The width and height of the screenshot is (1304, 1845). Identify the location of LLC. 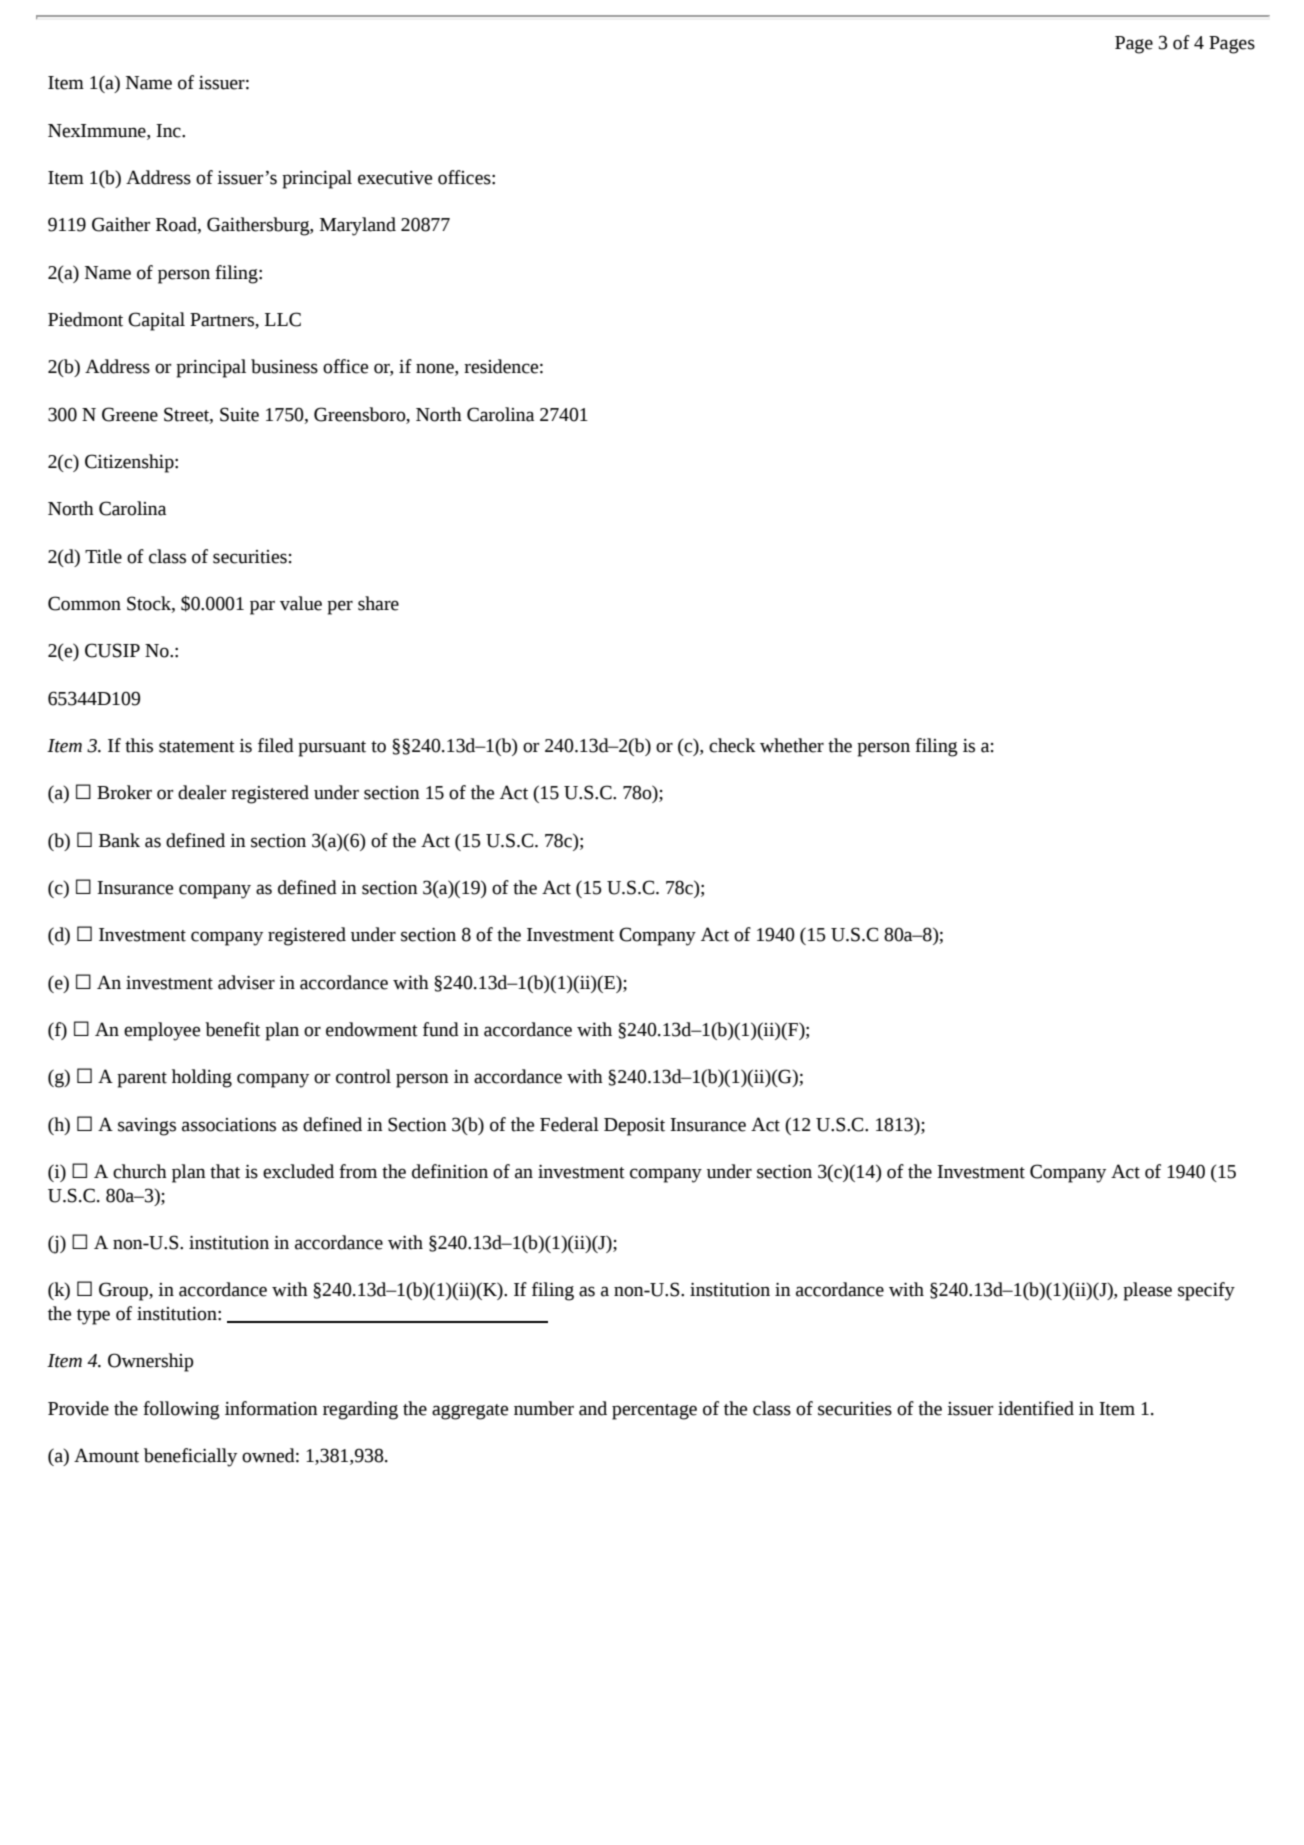
(283, 319).
